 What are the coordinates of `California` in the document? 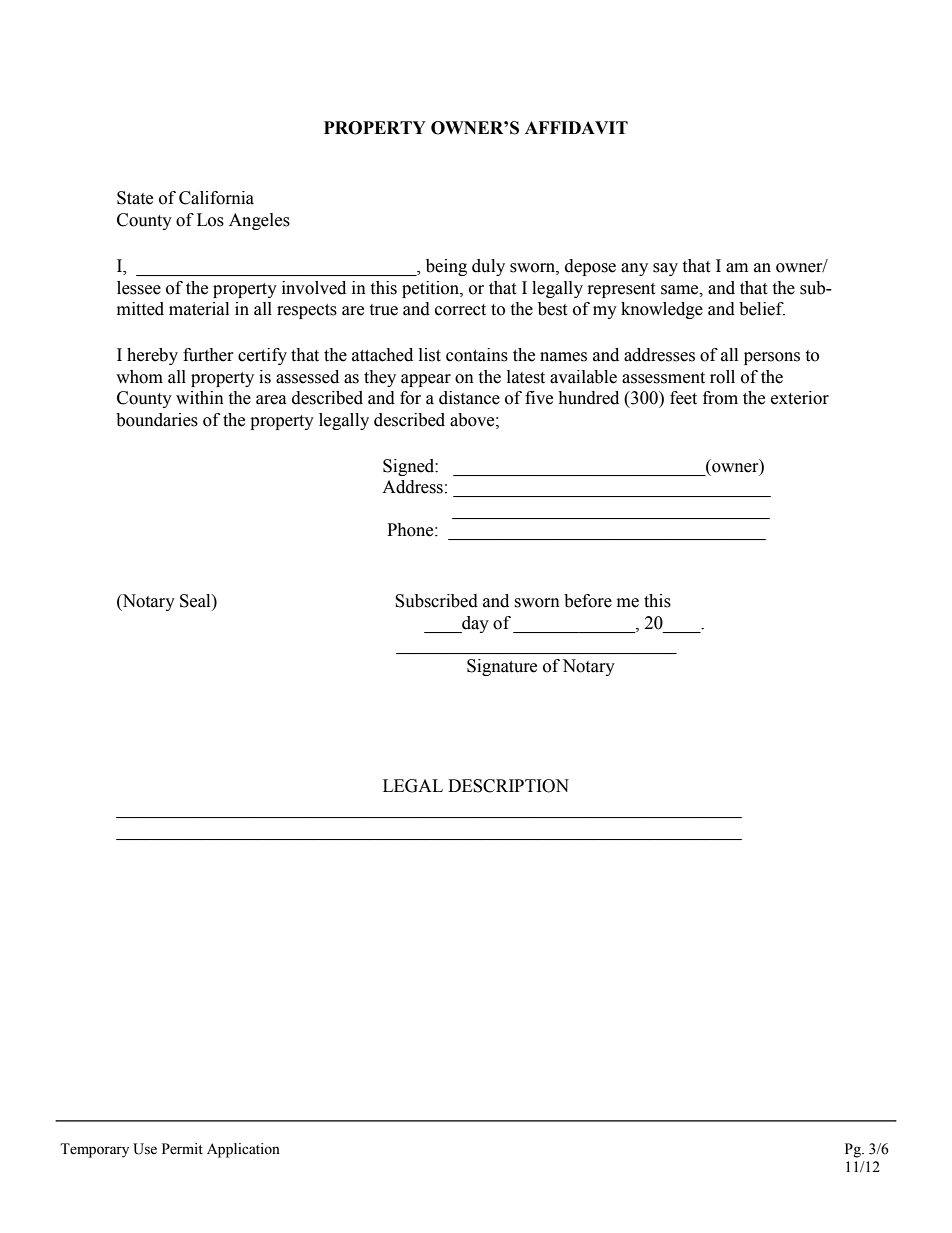 It's located at (216, 198).
